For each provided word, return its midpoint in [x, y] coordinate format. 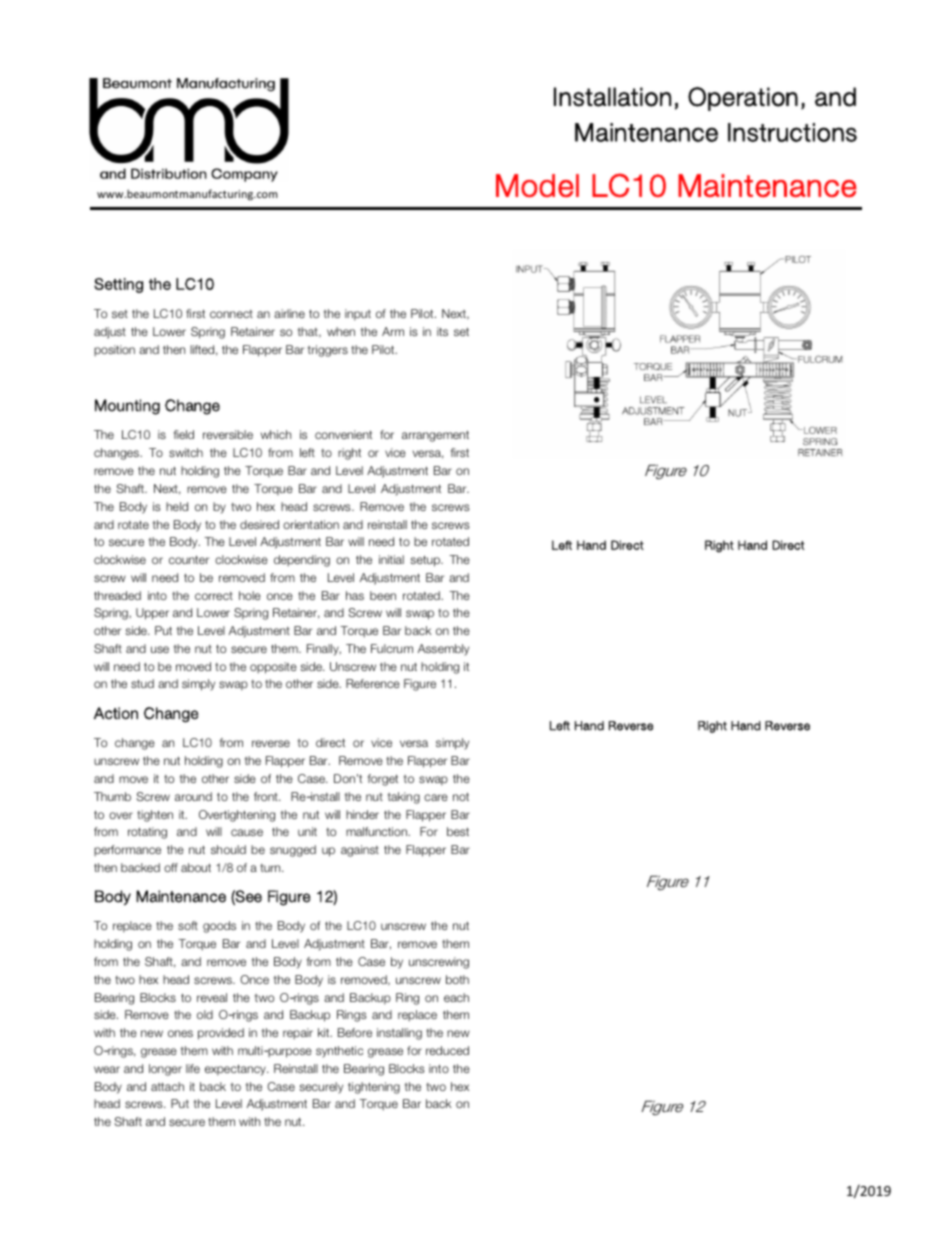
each [456, 997]
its [442, 331]
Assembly [443, 650]
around [193, 796]
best [458, 831]
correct [214, 596]
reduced [447, 1050]
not [461, 797]
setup [426, 561]
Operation [743, 99]
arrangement [435, 436]
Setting [118, 285]
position [114, 350]
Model [537, 186]
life [193, 1068]
